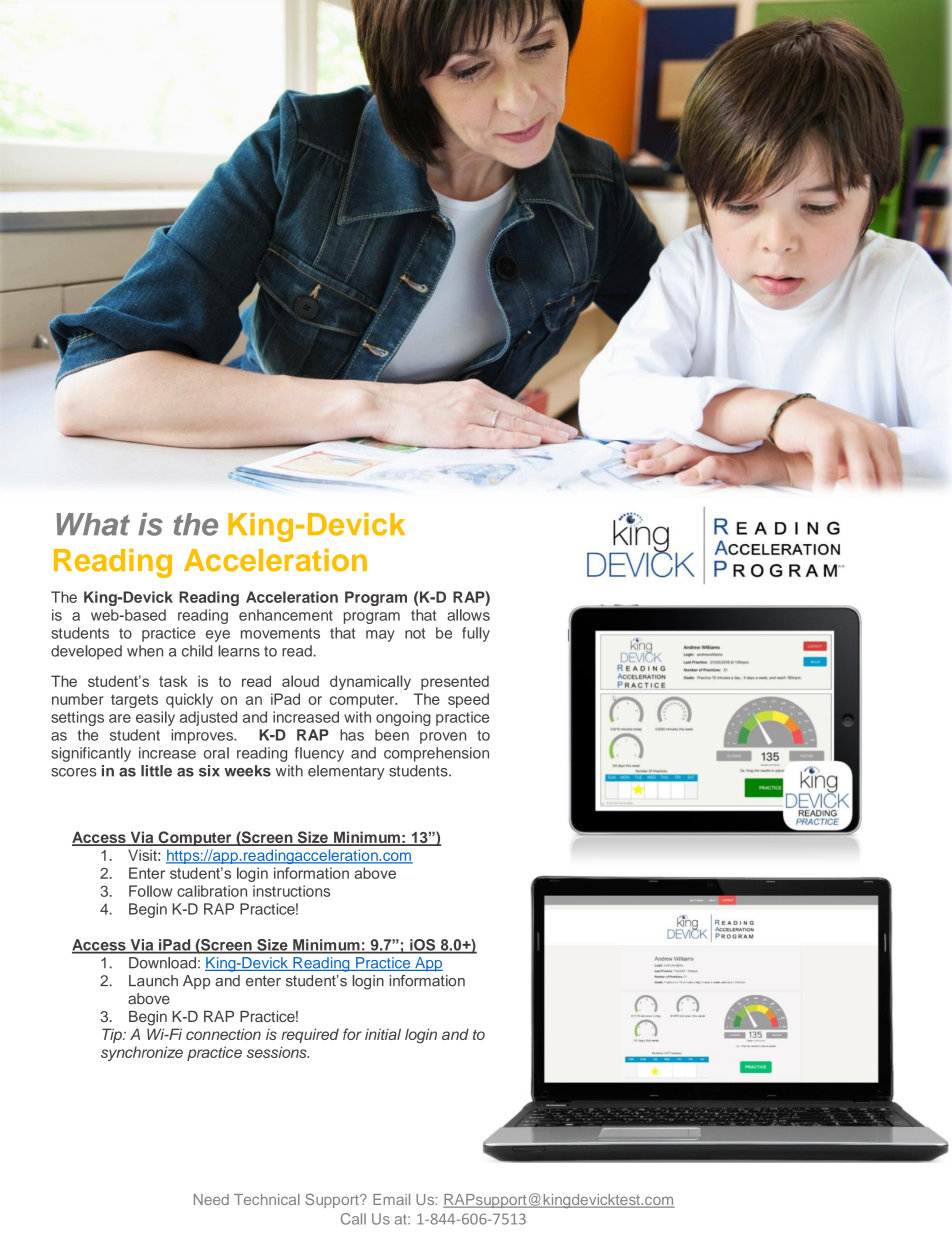 This image has width=952, height=1233. I want to click on movements, so click(280, 633).
